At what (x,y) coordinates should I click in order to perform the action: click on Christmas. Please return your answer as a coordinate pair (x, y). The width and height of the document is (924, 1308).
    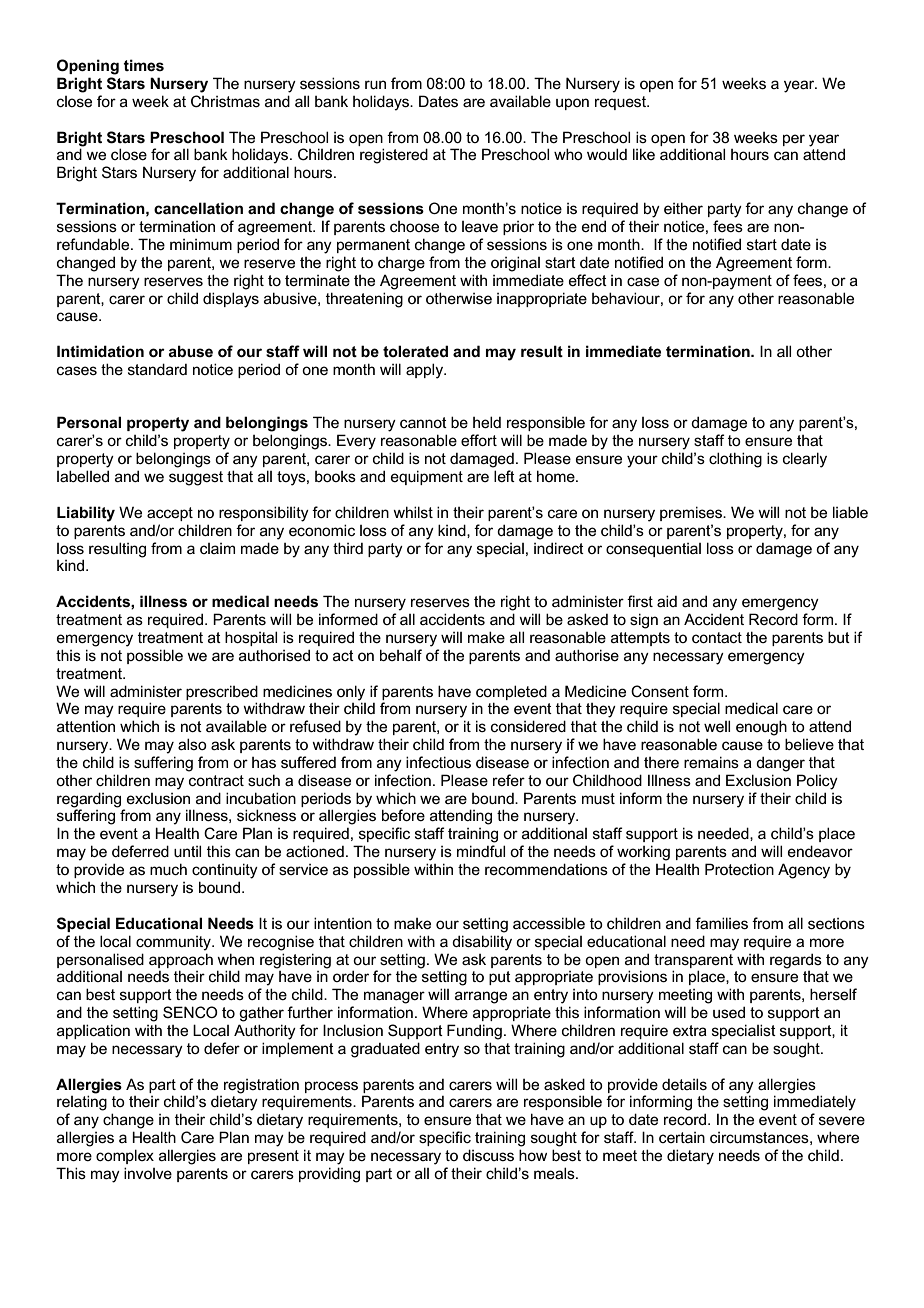
    Looking at the image, I should click on (225, 101).
